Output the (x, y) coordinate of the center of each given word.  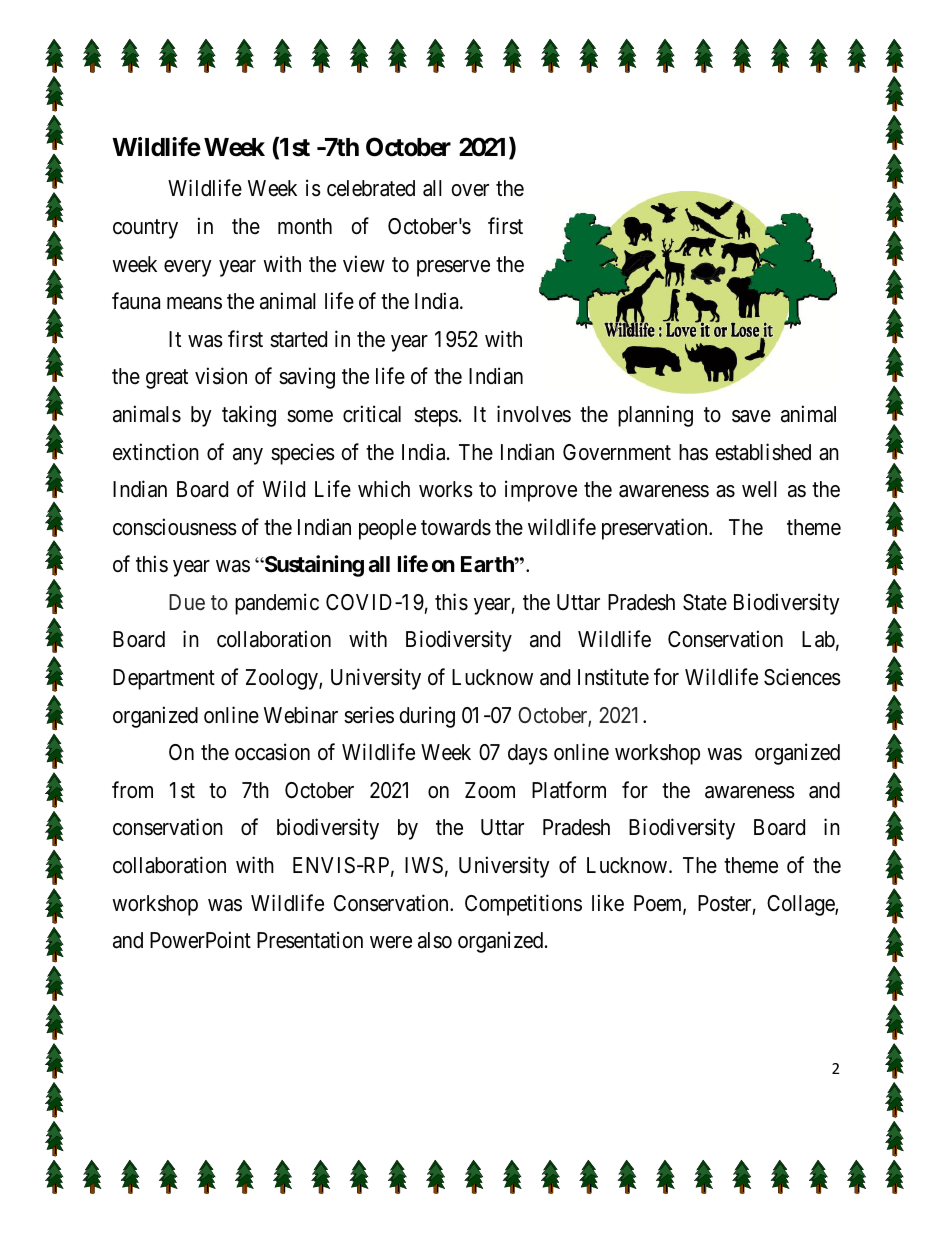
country (145, 229)
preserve (453, 268)
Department (164, 679)
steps (436, 417)
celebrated (371, 188)
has (693, 452)
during (427, 717)
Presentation (310, 940)
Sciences (802, 677)
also (435, 940)
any (248, 456)
